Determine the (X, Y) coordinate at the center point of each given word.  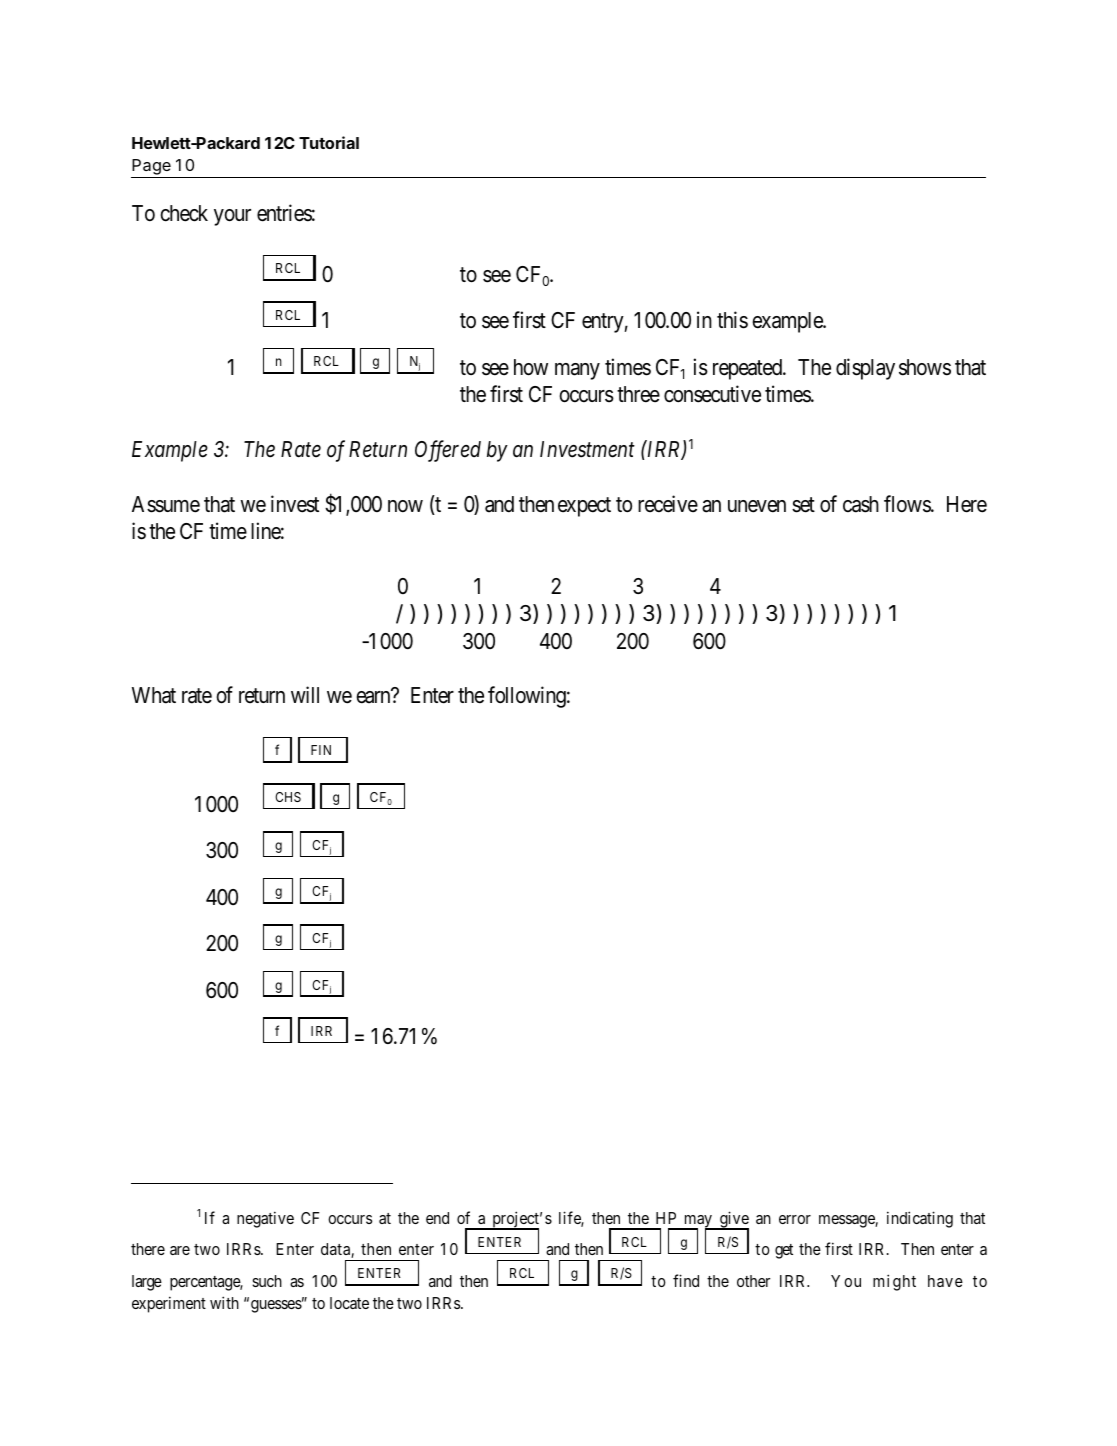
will (305, 694)
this (732, 320)
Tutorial (329, 142)
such (267, 1281)
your (232, 217)
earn (373, 697)
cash (861, 504)
